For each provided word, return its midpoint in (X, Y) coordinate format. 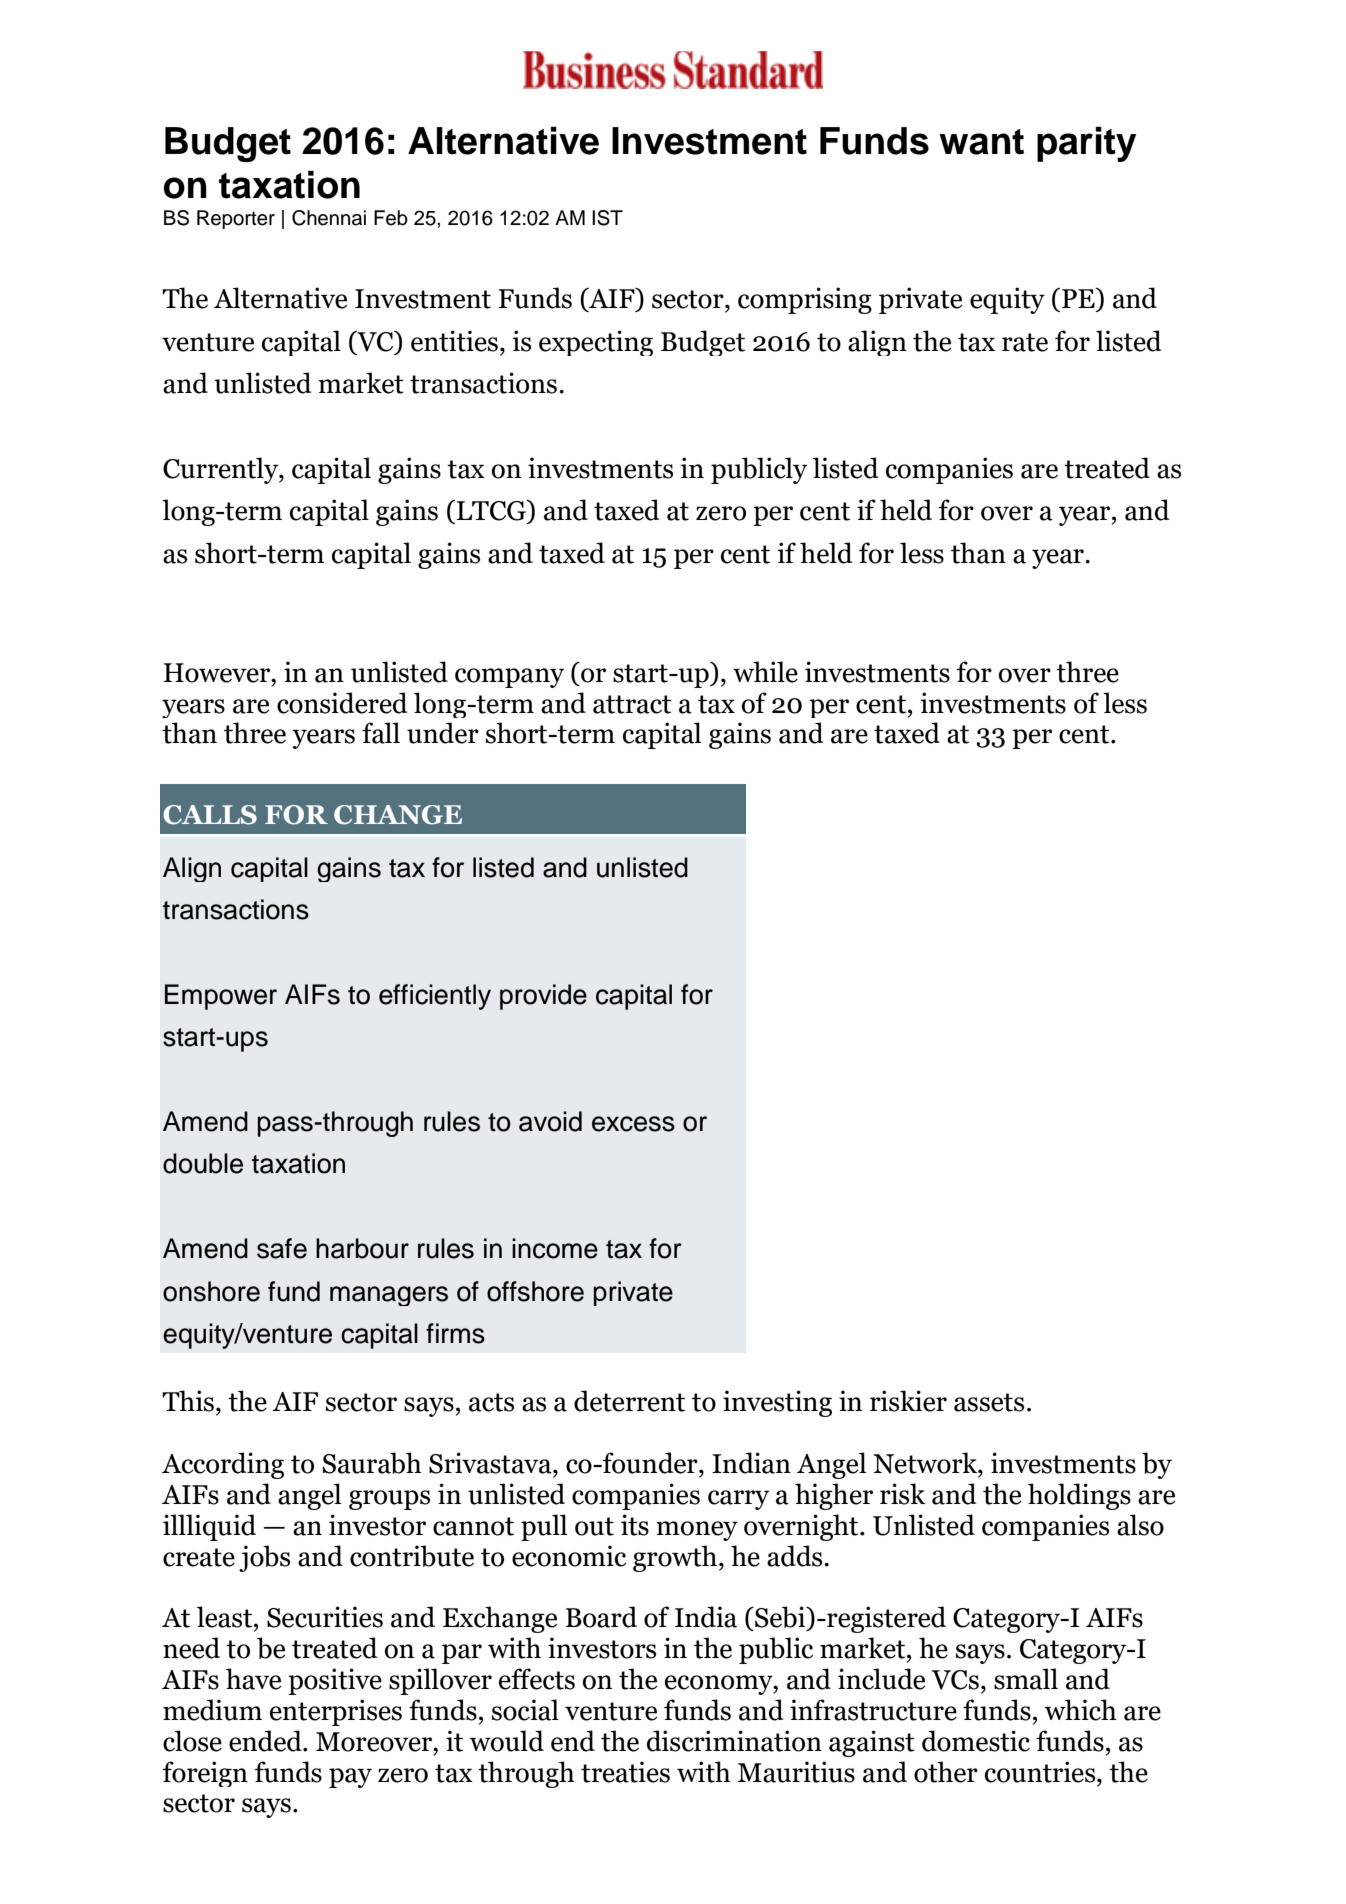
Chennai (329, 218)
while (765, 672)
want (981, 142)
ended (266, 1741)
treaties (625, 1772)
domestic (976, 1741)
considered (342, 703)
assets (989, 1402)
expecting (596, 343)
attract (632, 704)
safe (282, 1248)
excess (633, 1124)
